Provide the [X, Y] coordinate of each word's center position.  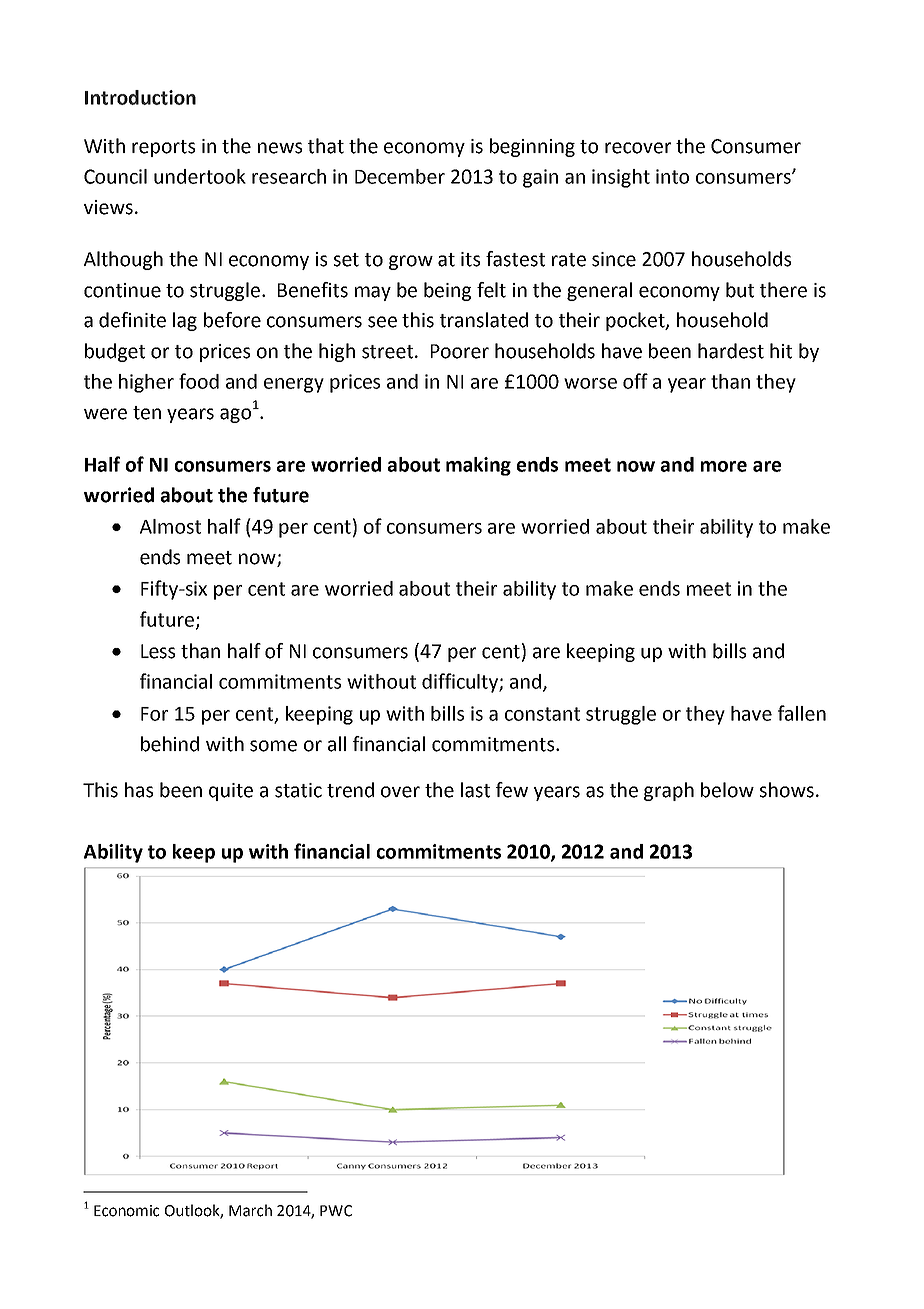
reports [163, 148]
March [250, 1210]
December [400, 176]
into [672, 176]
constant [542, 714]
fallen [802, 713]
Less [158, 651]
